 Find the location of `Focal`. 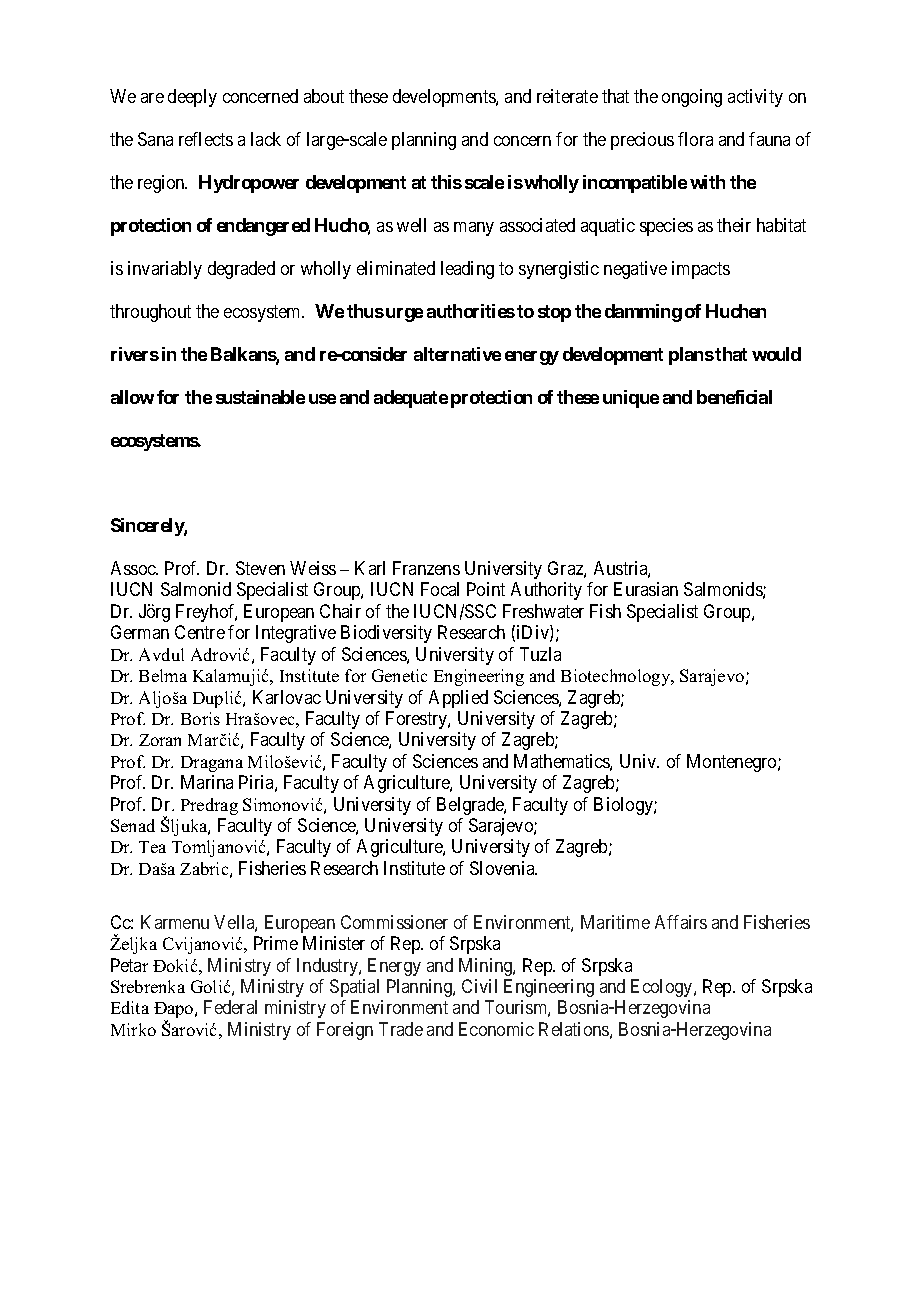

Focal is located at coordinates (440, 589).
